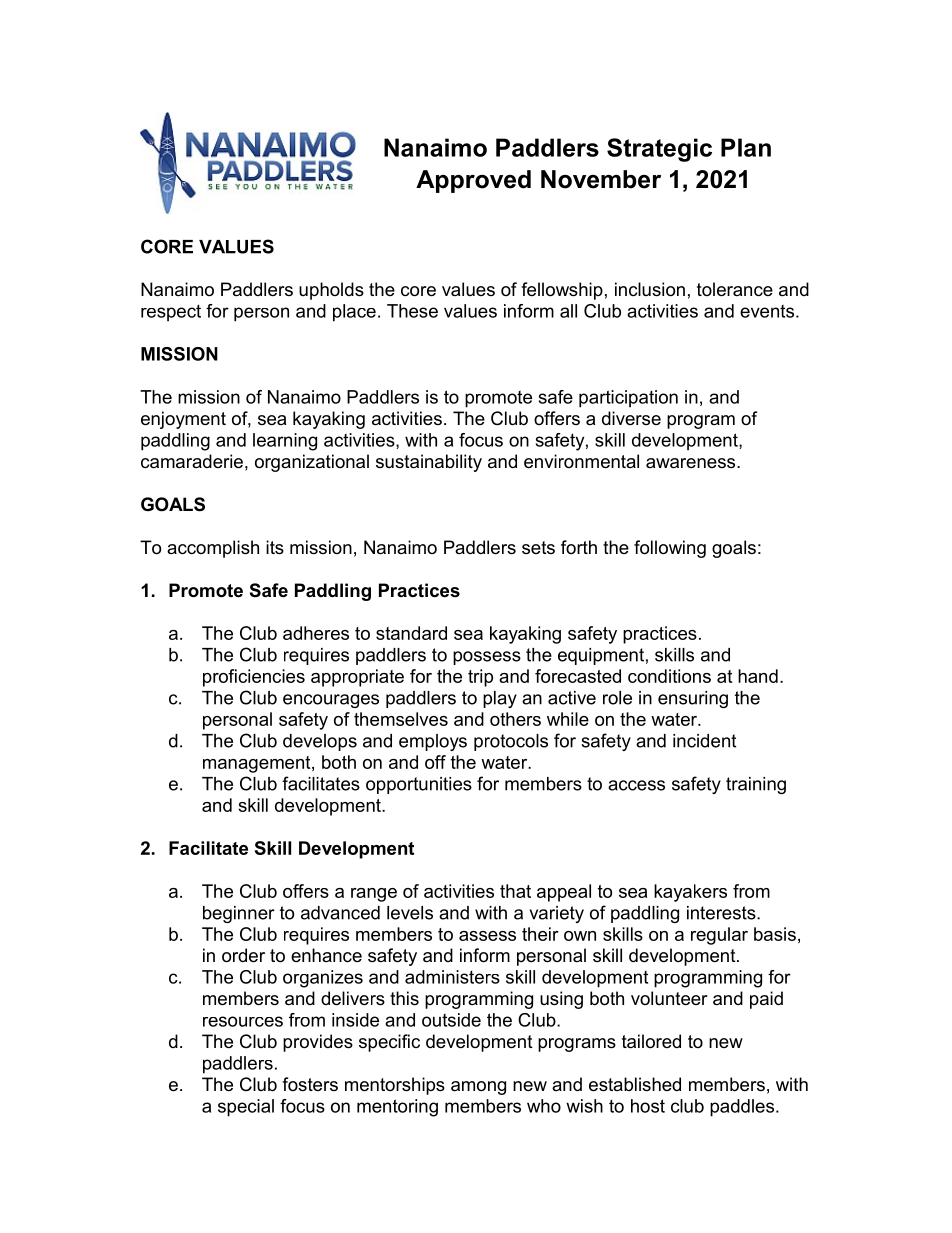 The height and width of the page is (1233, 952). Describe the element at coordinates (669, 676) in the page. I see `conditions` at that location.
